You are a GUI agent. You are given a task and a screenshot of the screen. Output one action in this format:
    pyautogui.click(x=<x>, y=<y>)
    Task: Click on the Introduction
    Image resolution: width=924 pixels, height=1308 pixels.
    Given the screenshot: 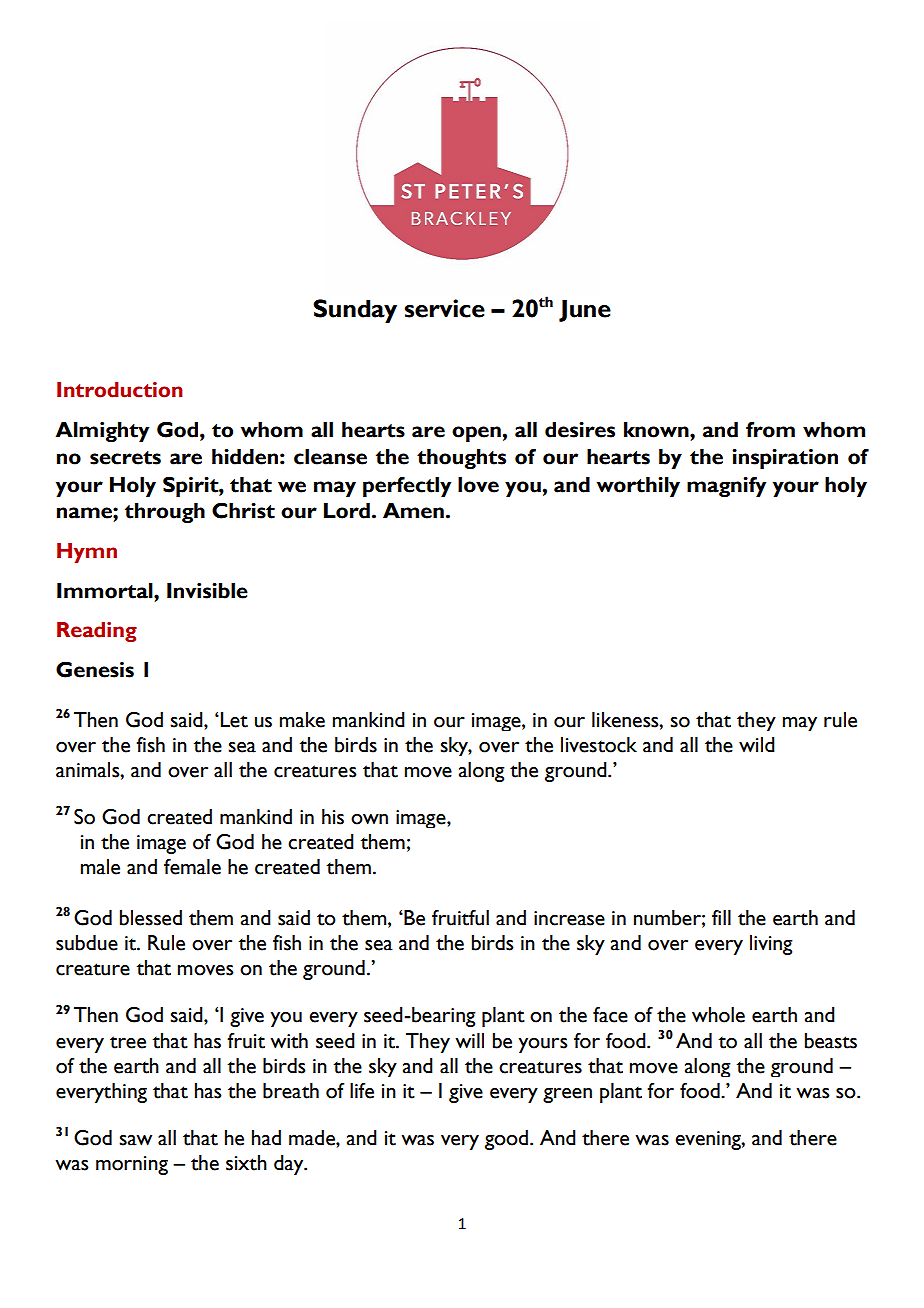 What is the action you would take?
    pyautogui.click(x=119, y=390)
